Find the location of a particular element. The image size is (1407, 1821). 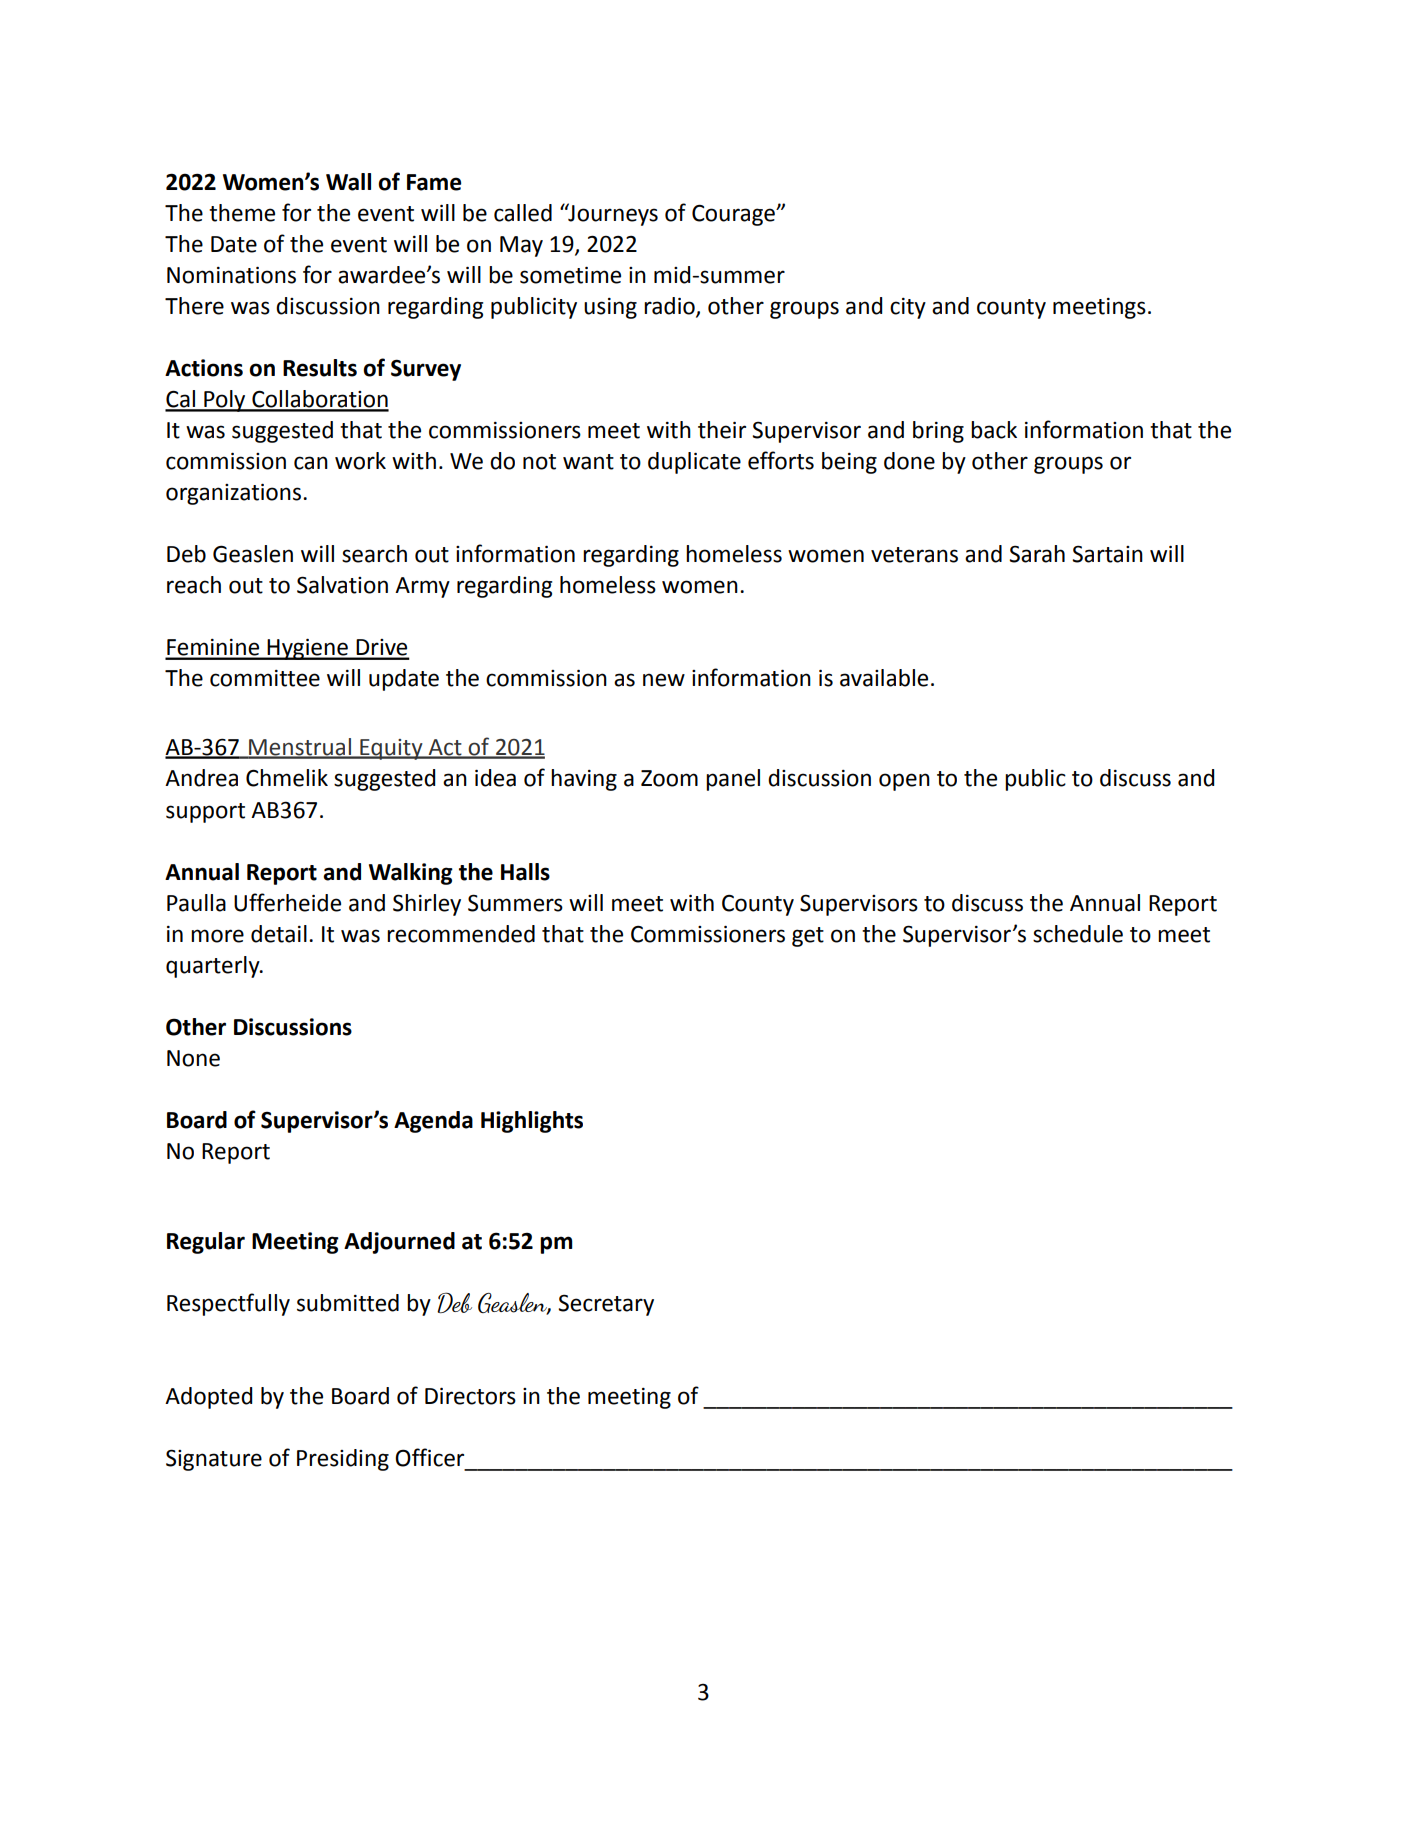

Secretary is located at coordinates (606, 1305).
